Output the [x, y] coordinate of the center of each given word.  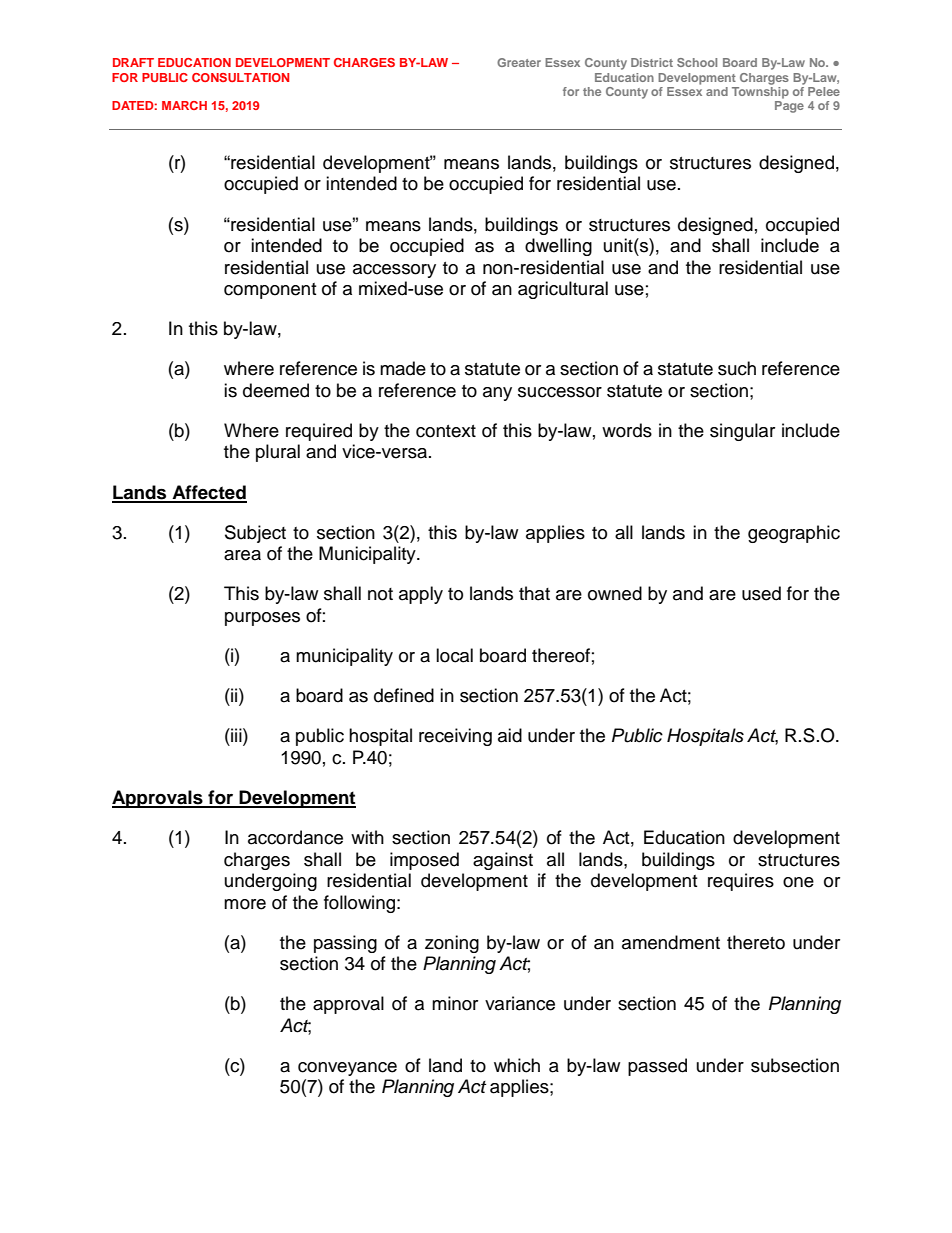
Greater [519, 62]
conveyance [347, 1069]
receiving [455, 737]
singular [742, 432]
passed [657, 1067]
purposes [262, 619]
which [517, 1065]
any [497, 394]
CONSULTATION [240, 77]
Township [760, 91]
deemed [276, 390]
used [761, 593]
